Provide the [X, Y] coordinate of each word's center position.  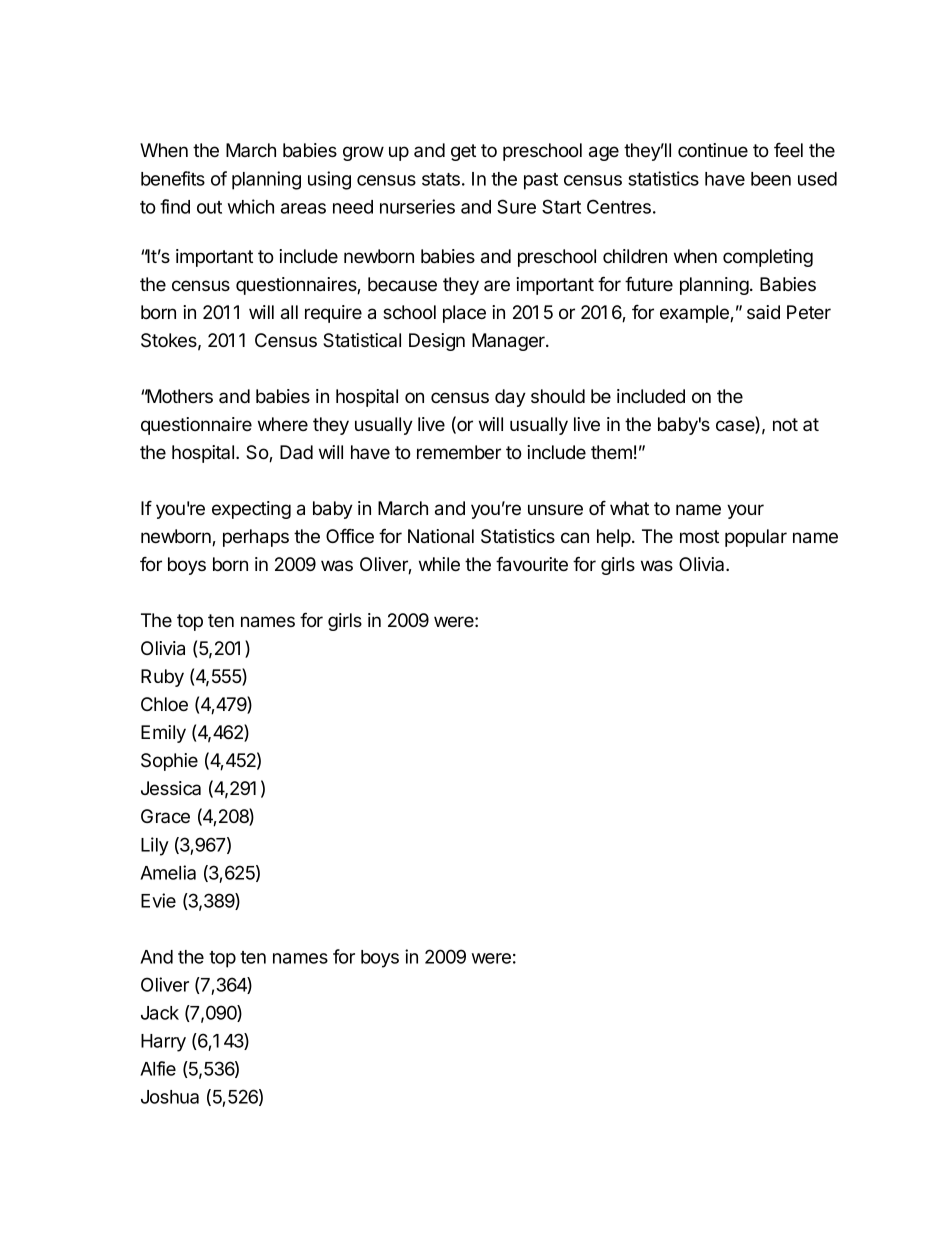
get [463, 152]
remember [459, 452]
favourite [532, 564]
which [251, 206]
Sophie [169, 762]
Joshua [170, 1097]
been [771, 179]
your [745, 511]
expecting [251, 510]
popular [756, 538]
